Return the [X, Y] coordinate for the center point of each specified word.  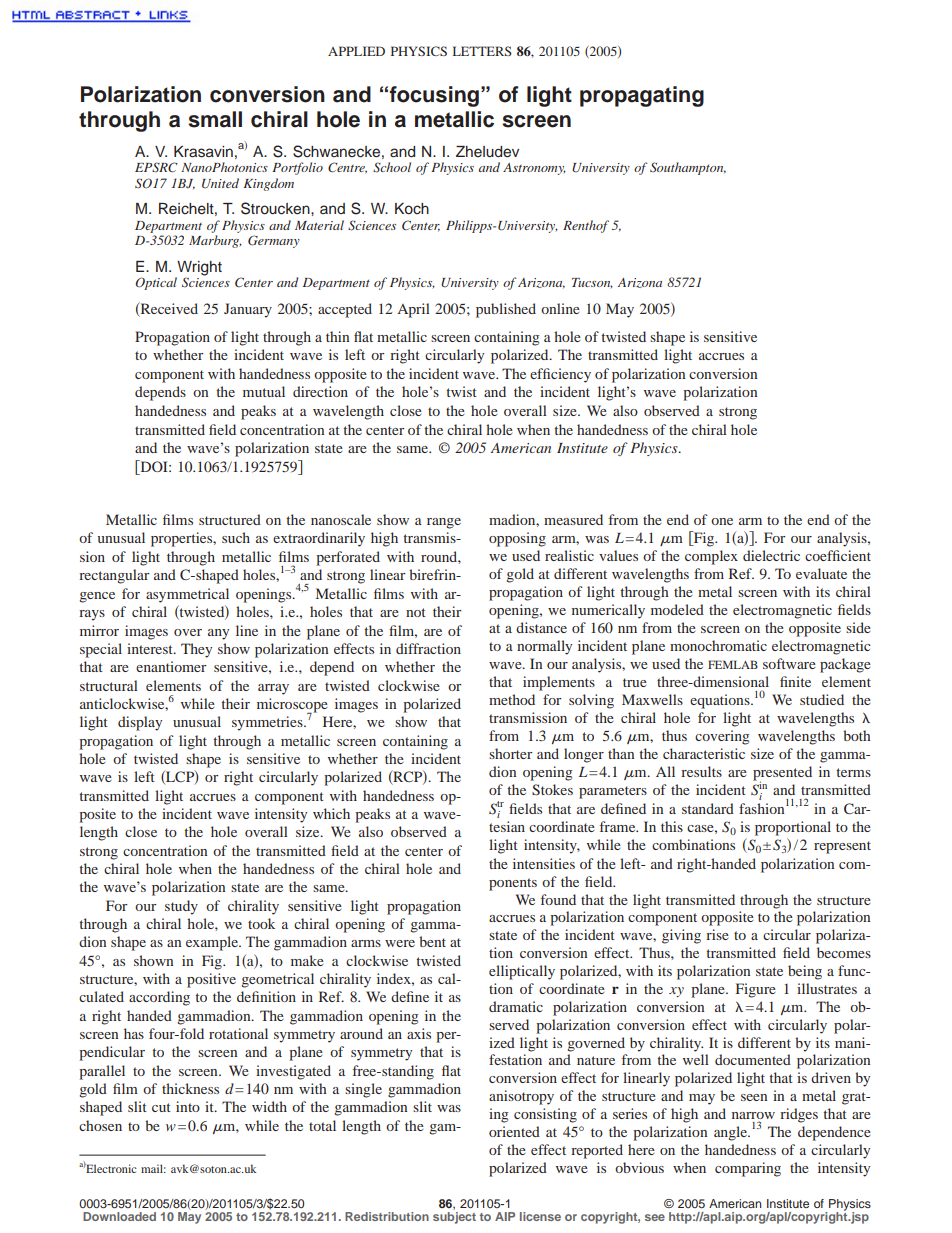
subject [454, 1216]
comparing [748, 1169]
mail [153, 1168]
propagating [642, 96]
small [215, 119]
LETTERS [482, 51]
